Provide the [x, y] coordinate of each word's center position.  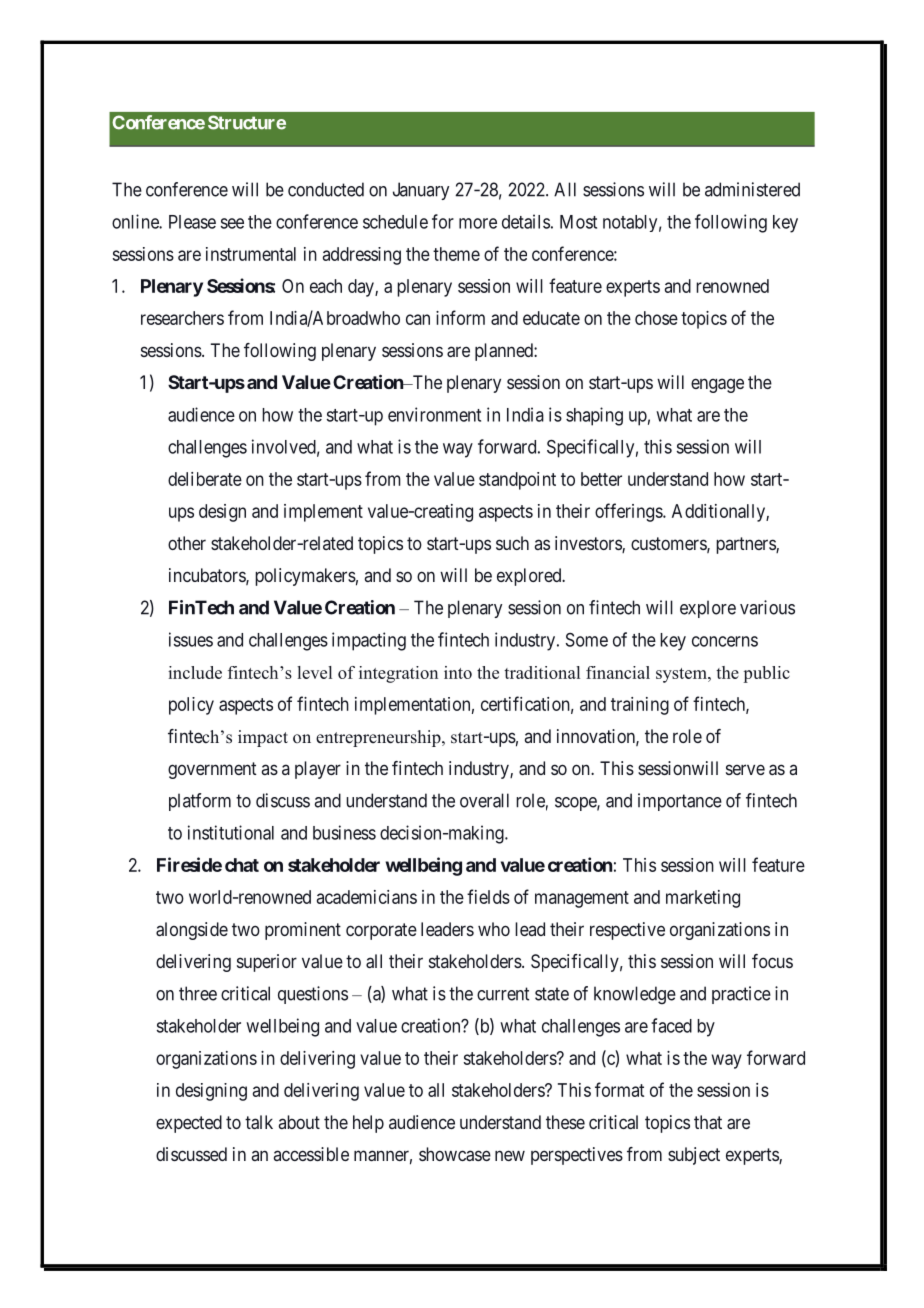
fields [488, 896]
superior [267, 963]
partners [746, 545]
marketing [703, 899]
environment [434, 414]
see [232, 223]
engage [717, 385]
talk [259, 1122]
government [212, 770]
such [512, 543]
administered [752, 189]
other [187, 543]
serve [745, 769]
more [478, 223]
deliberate [205, 479]
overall [484, 800]
